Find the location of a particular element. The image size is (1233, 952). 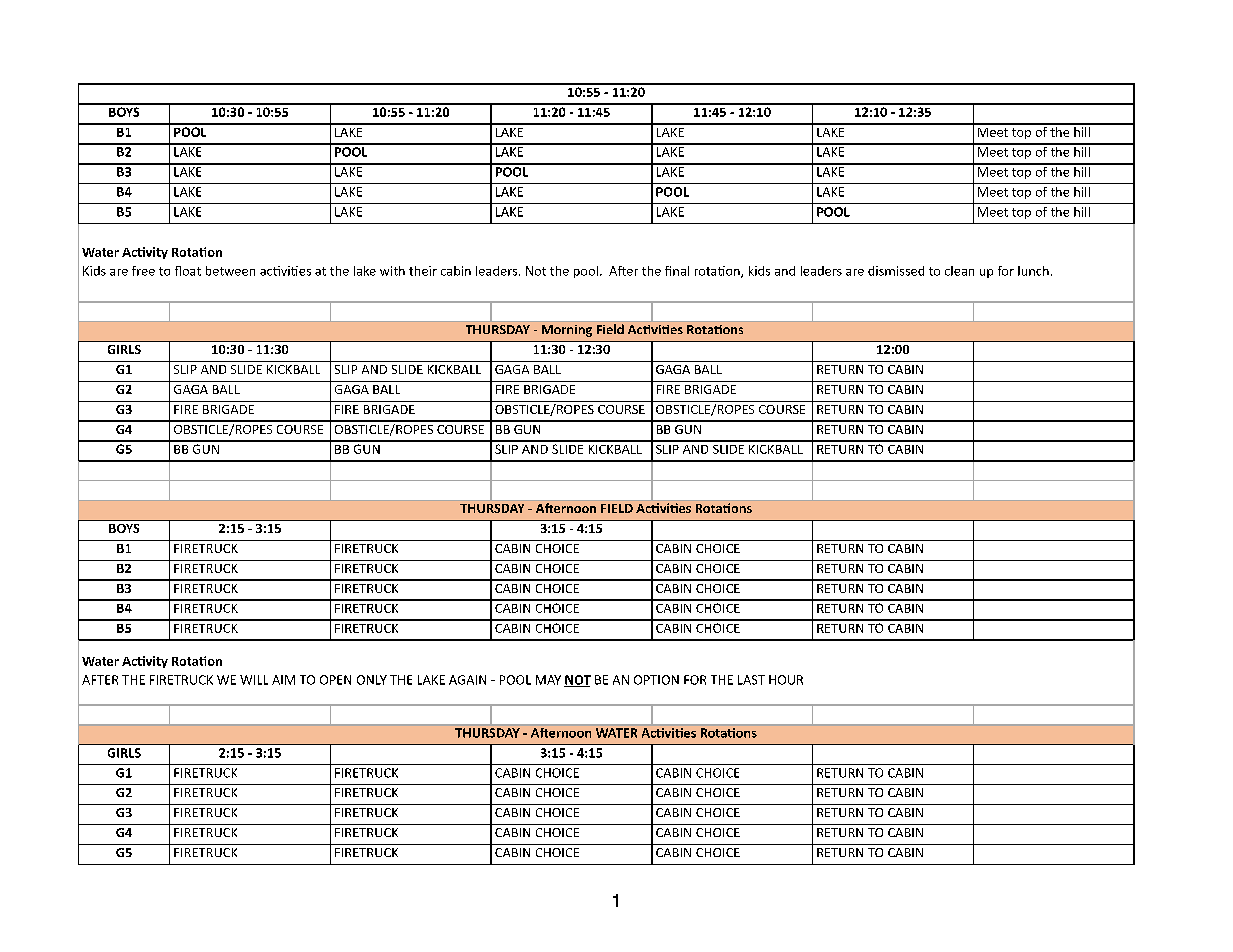

AIM is located at coordinates (283, 680).
